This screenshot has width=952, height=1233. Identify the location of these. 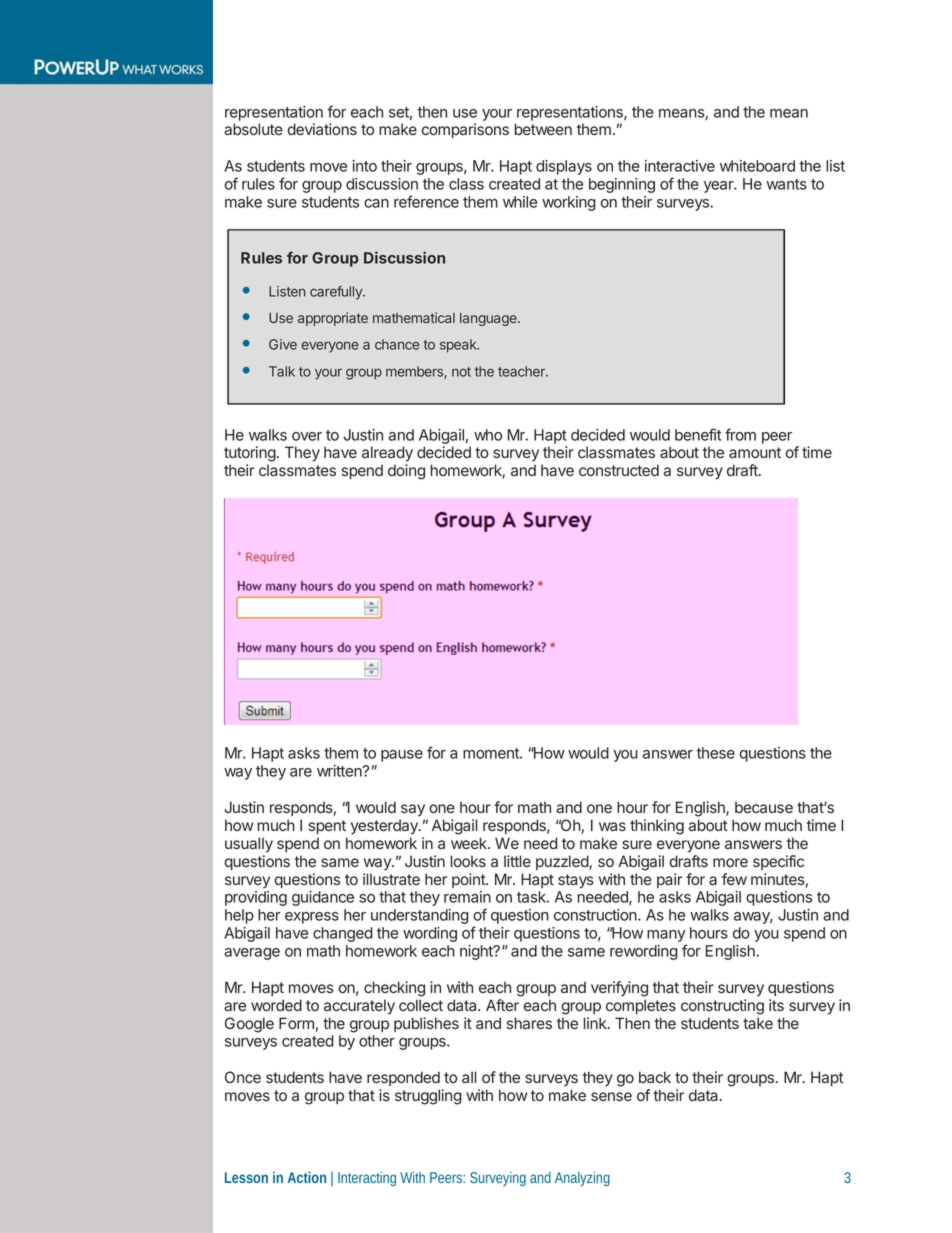
(715, 753).
